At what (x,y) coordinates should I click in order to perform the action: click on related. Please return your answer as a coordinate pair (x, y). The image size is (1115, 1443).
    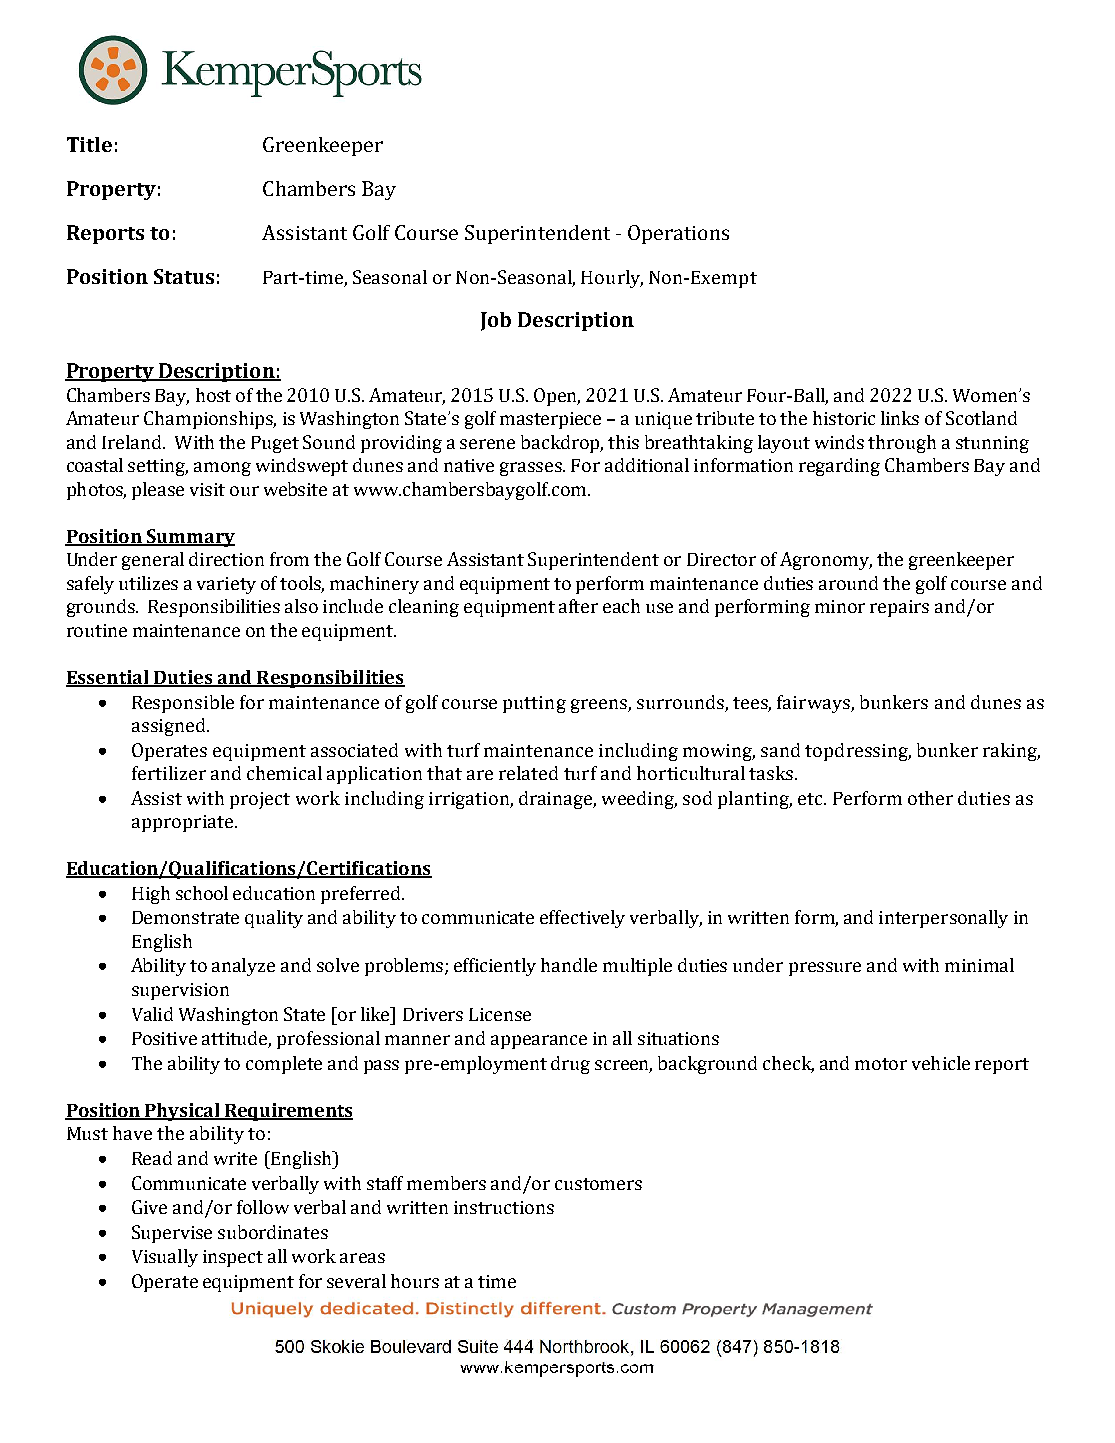
    Looking at the image, I should click on (528, 773).
